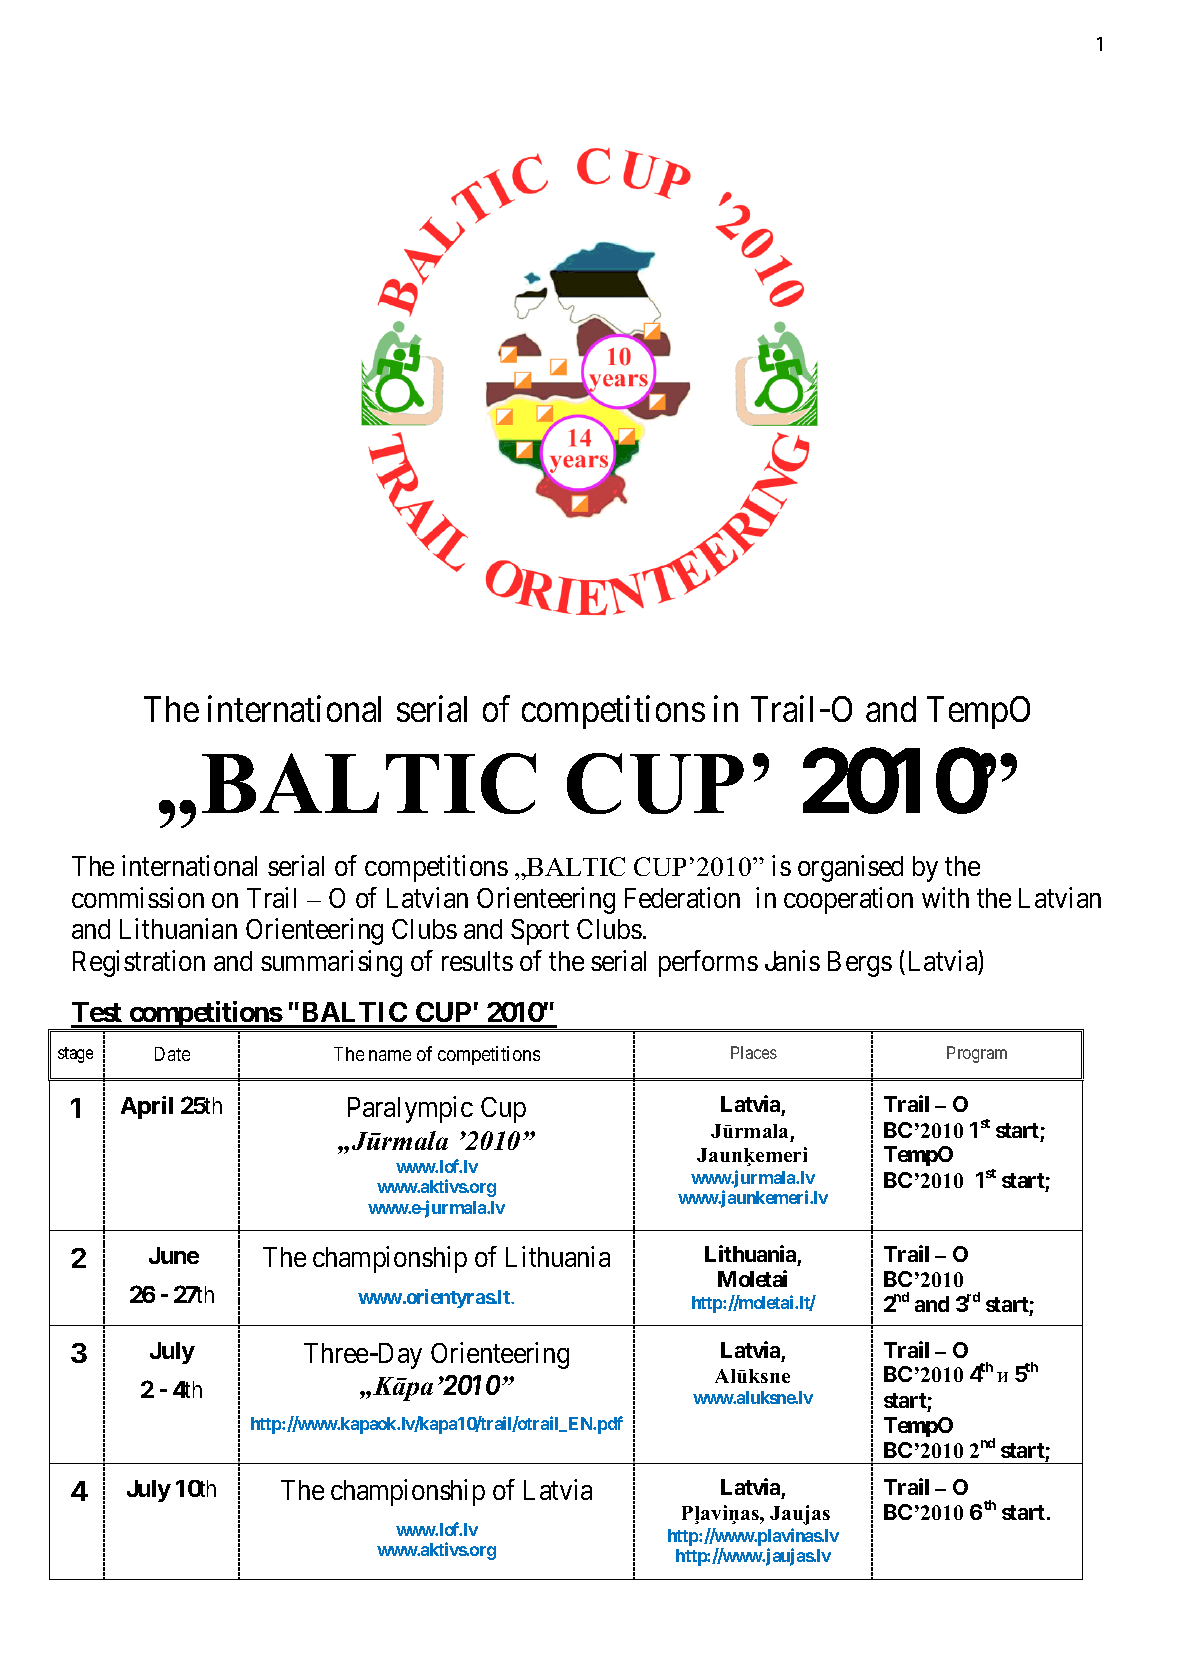 Image resolution: width=1177 pixels, height=1665 pixels. What do you see at coordinates (147, 1107) in the image?
I see `April` at bounding box center [147, 1107].
